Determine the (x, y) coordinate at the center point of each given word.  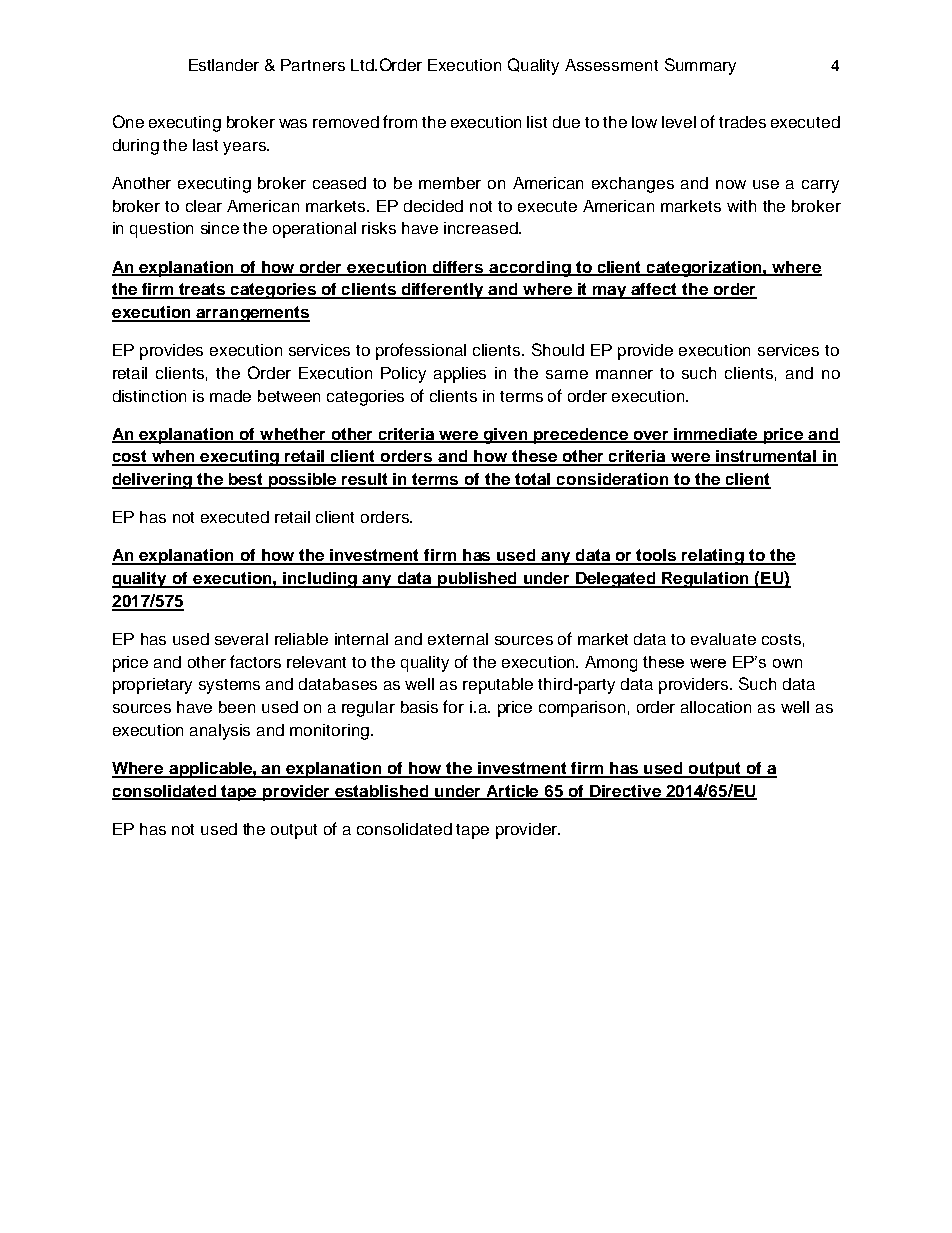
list (537, 122)
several (241, 639)
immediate (716, 435)
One (128, 121)
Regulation (705, 580)
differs (458, 268)
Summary (700, 66)
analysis (220, 732)
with (741, 206)
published (477, 580)
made (230, 396)
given (506, 436)
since (220, 228)
